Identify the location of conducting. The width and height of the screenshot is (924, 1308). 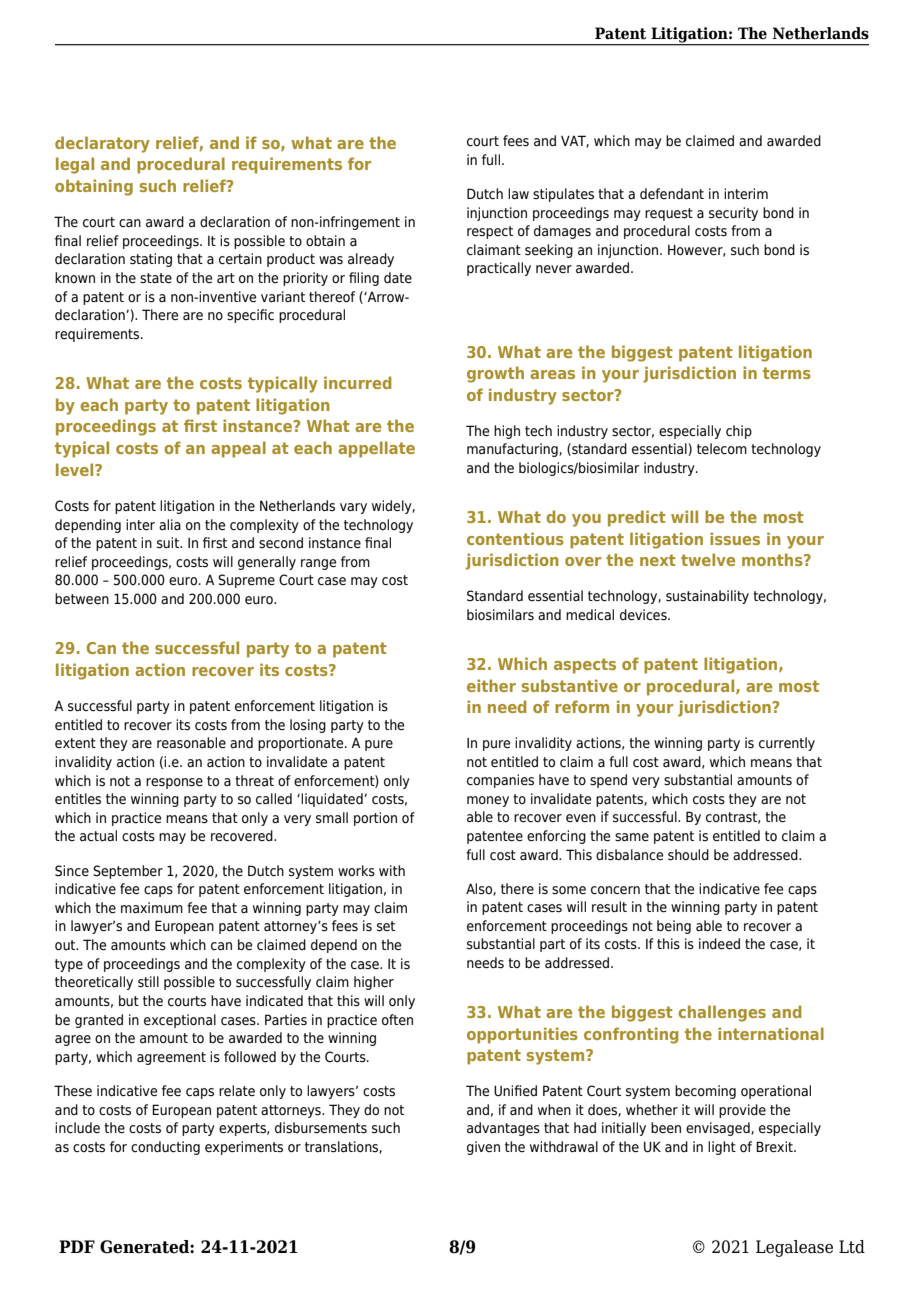
(165, 1148).
